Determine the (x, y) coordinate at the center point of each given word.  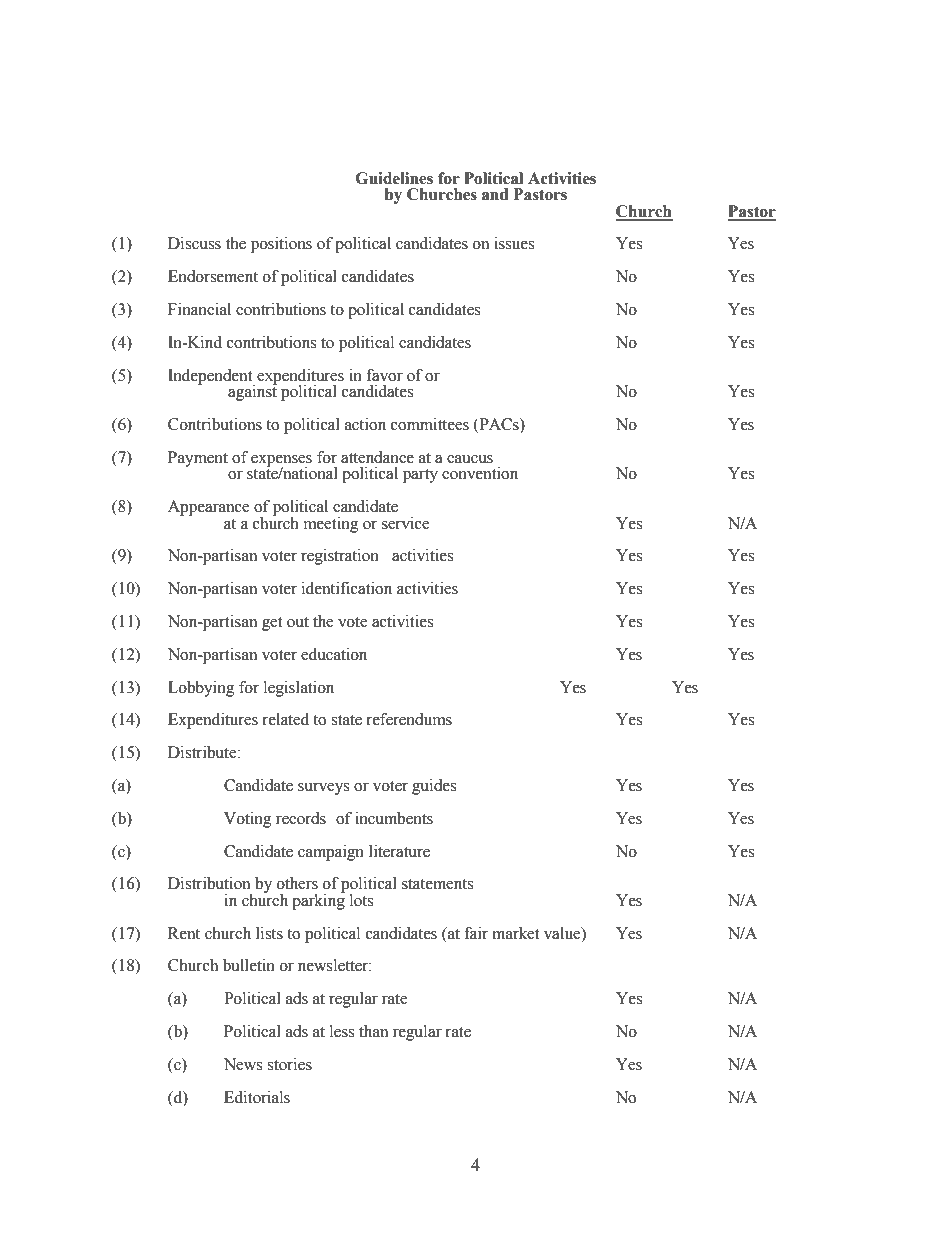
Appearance (209, 508)
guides (434, 787)
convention (480, 473)
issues (514, 243)
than (373, 1031)
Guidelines (394, 178)
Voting (248, 820)
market (515, 933)
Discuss (194, 243)
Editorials (257, 1097)
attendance (377, 457)
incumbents (394, 818)
